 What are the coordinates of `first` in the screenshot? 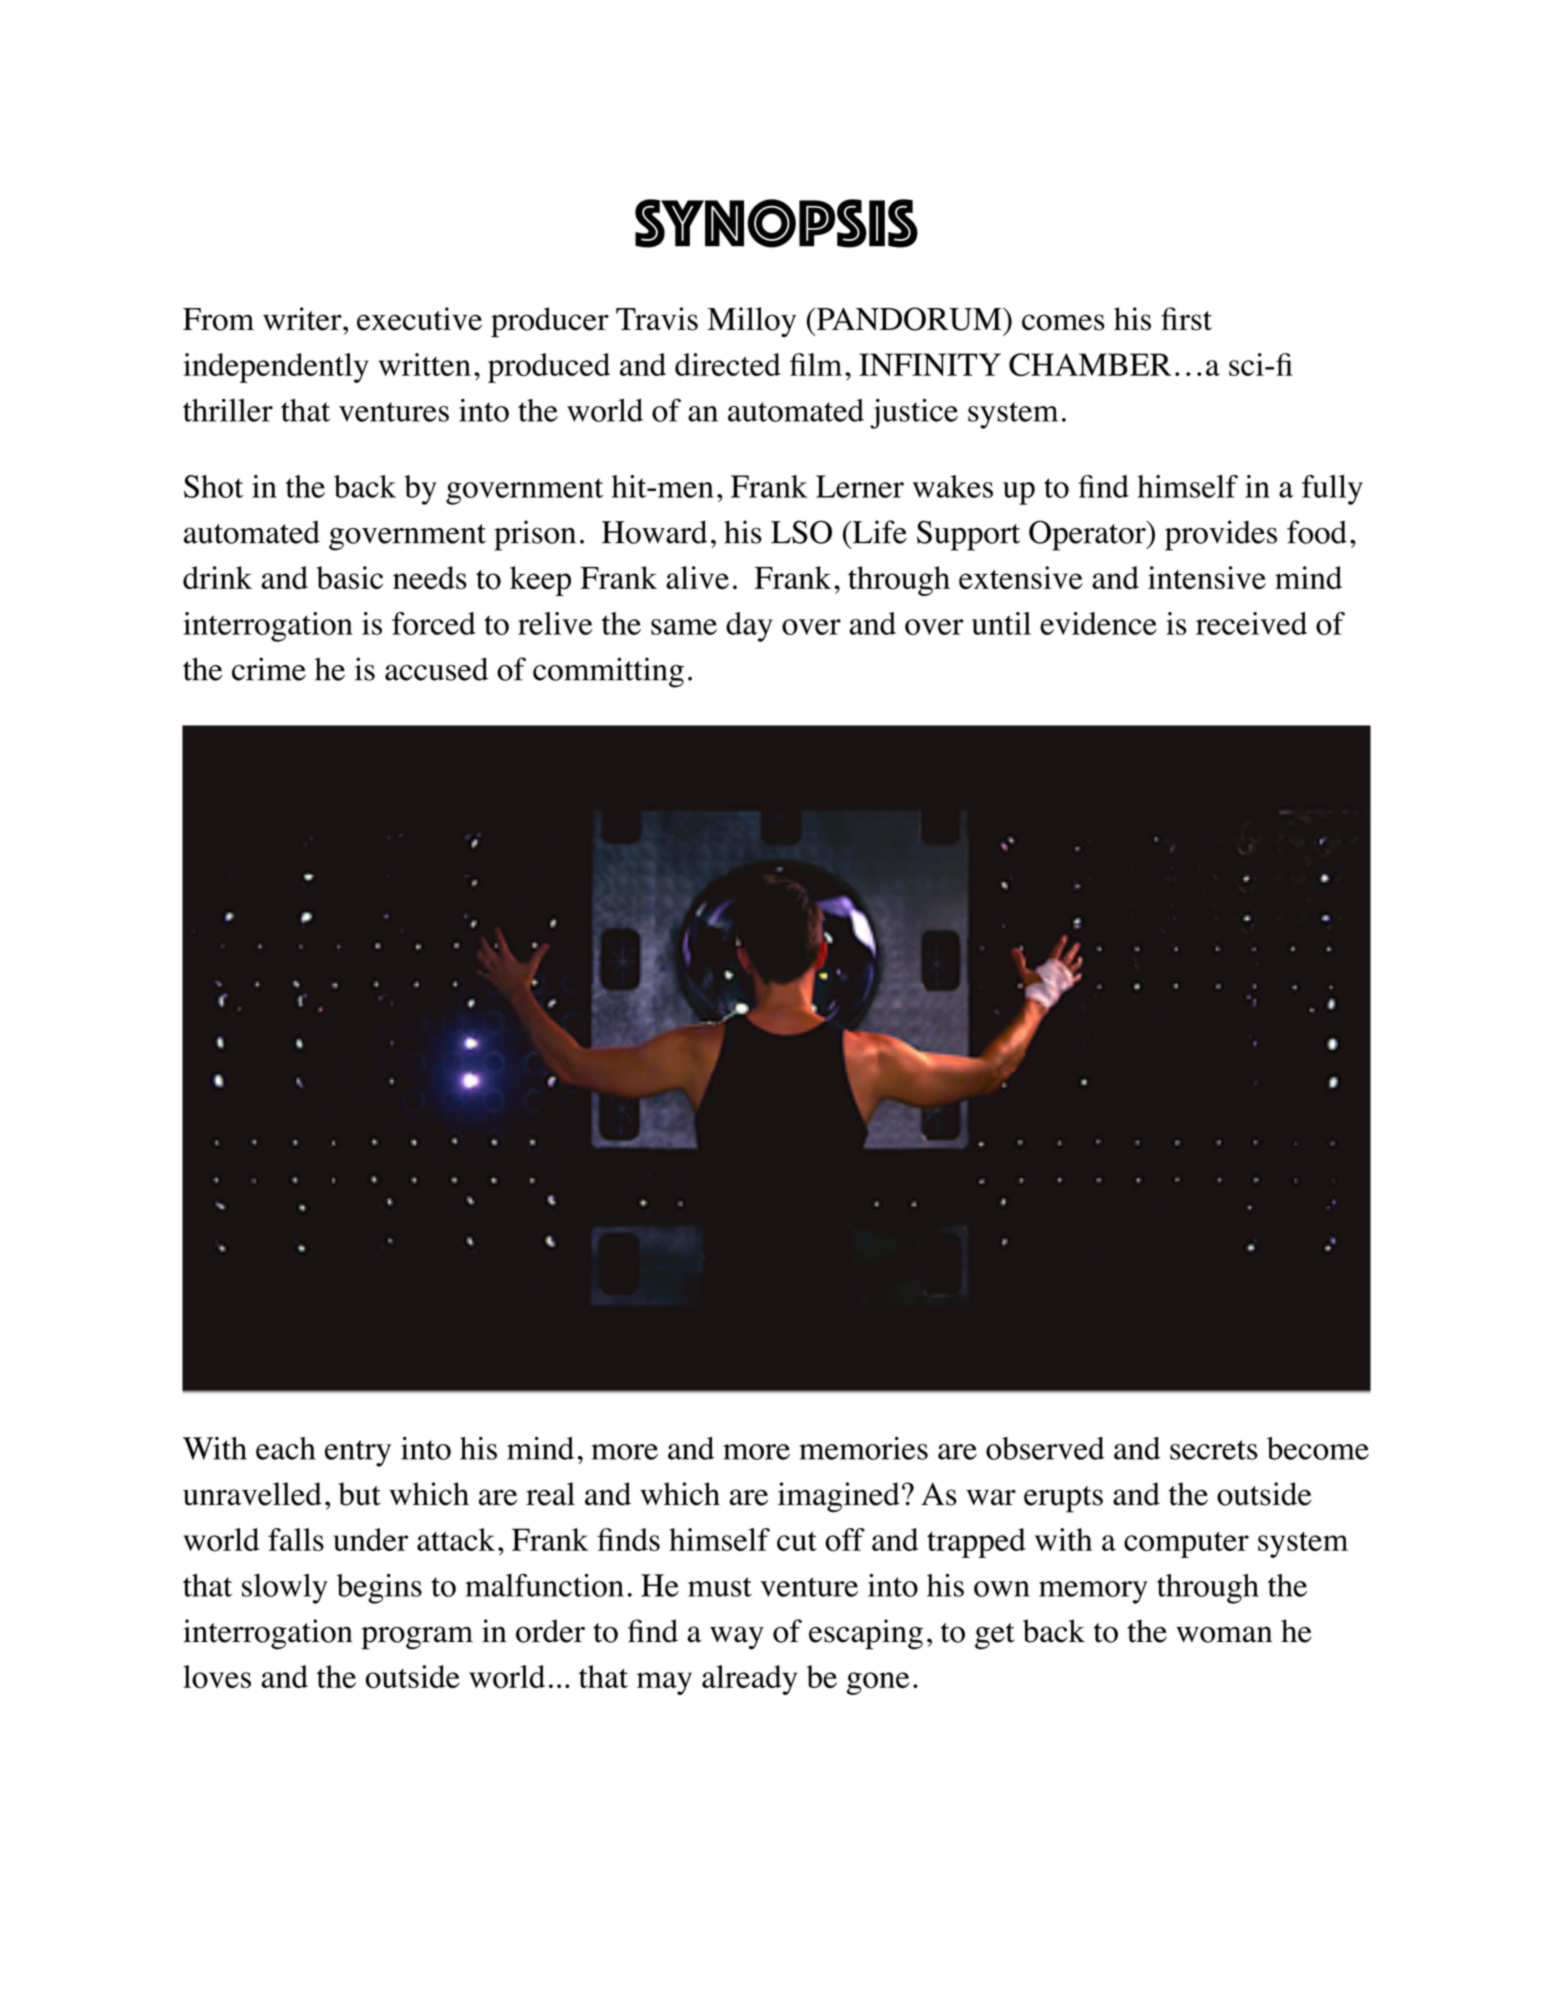 It's located at (1186, 319).
